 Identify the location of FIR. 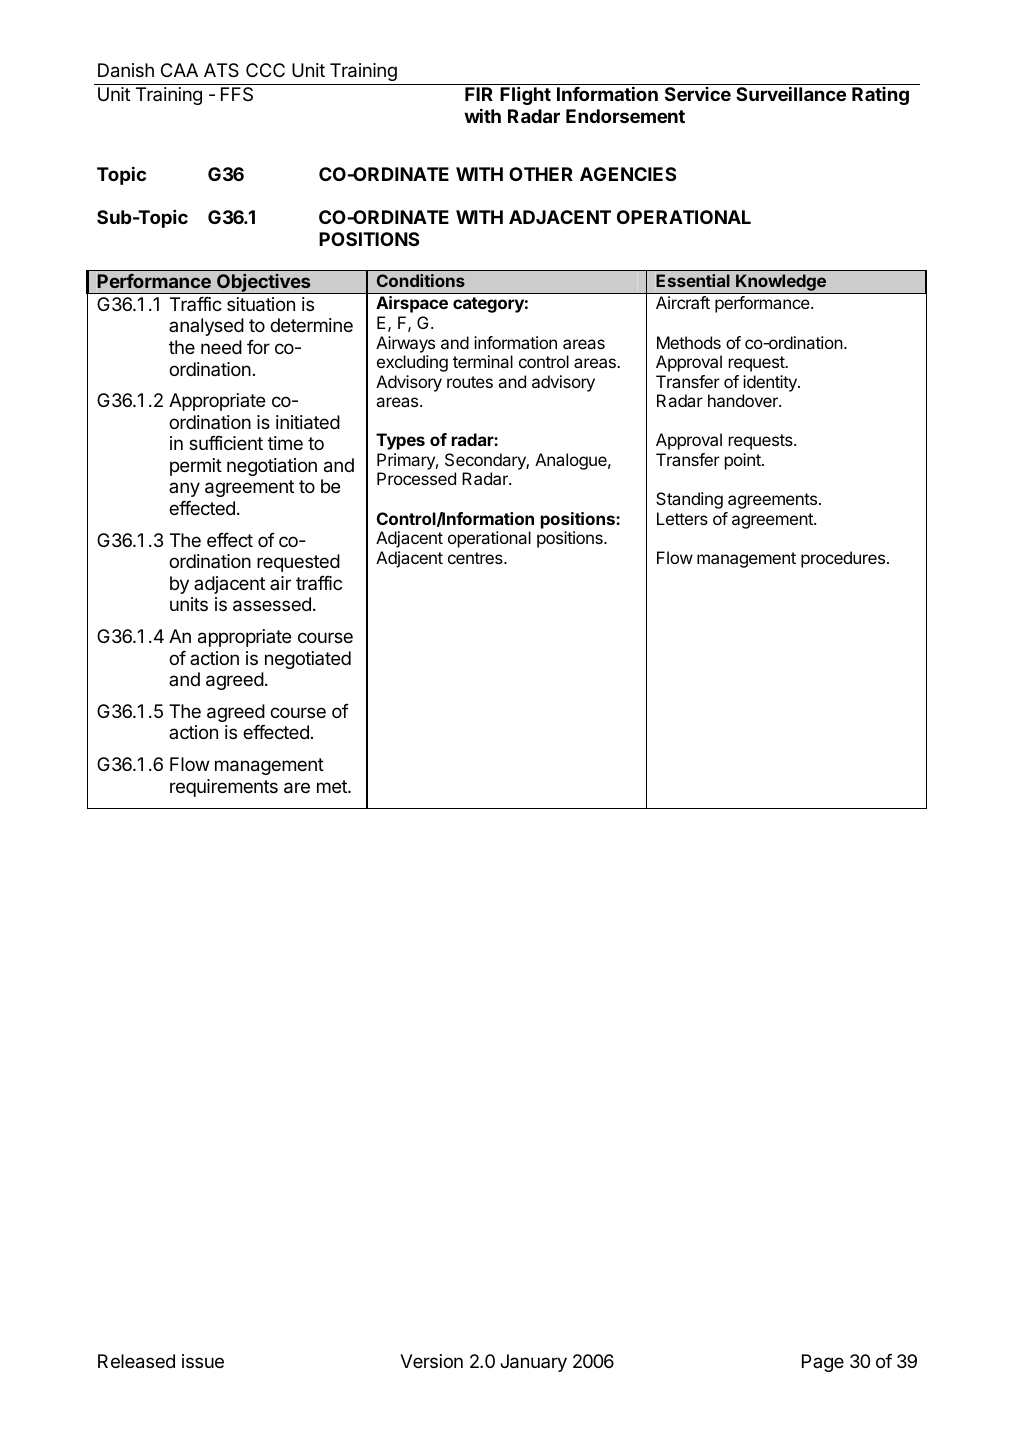
(479, 94).
